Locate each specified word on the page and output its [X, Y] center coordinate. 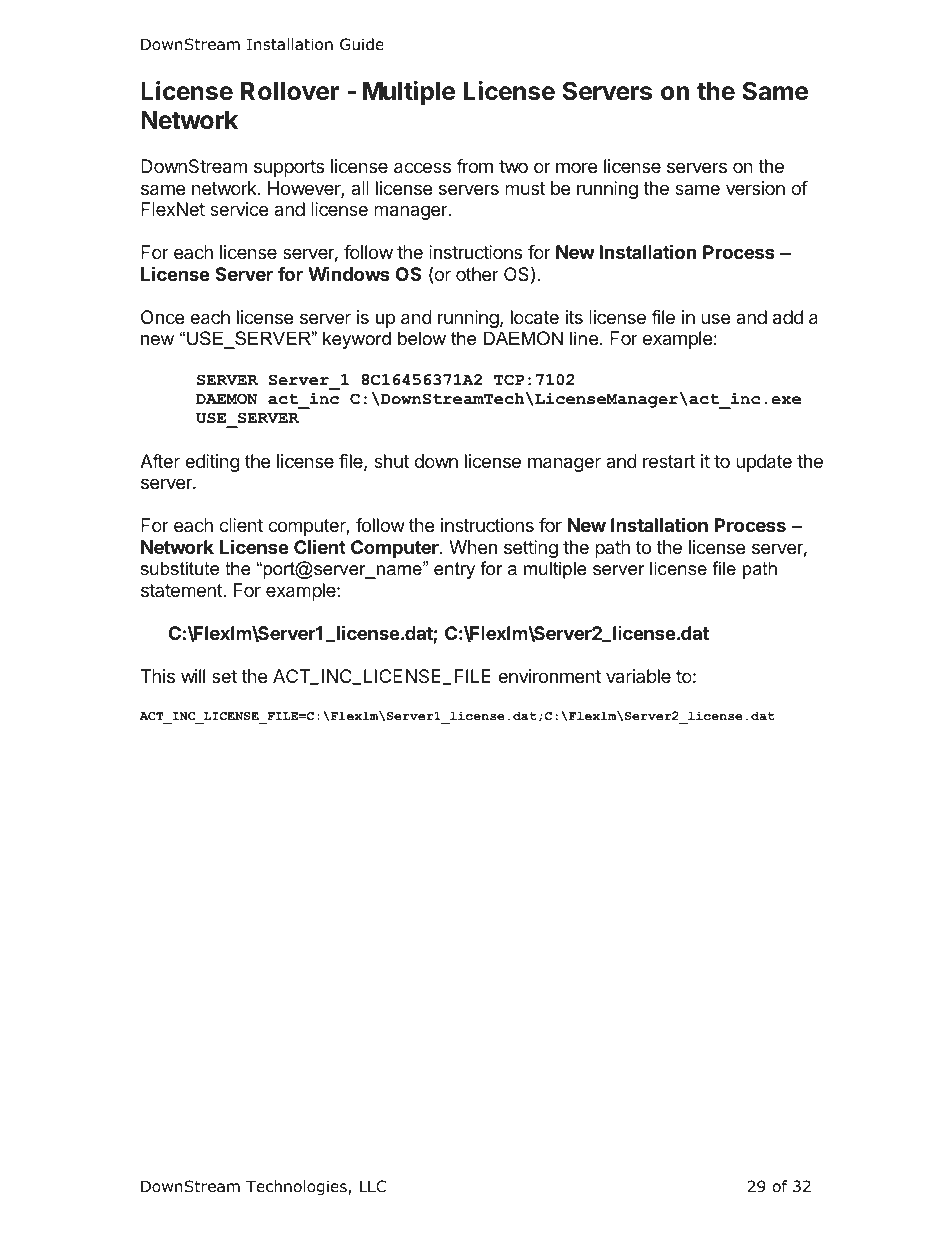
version [755, 188]
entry [454, 570]
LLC [373, 1186]
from [474, 166]
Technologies [297, 1187]
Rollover [290, 91]
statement [182, 590]
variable [638, 676]
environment [549, 676]
